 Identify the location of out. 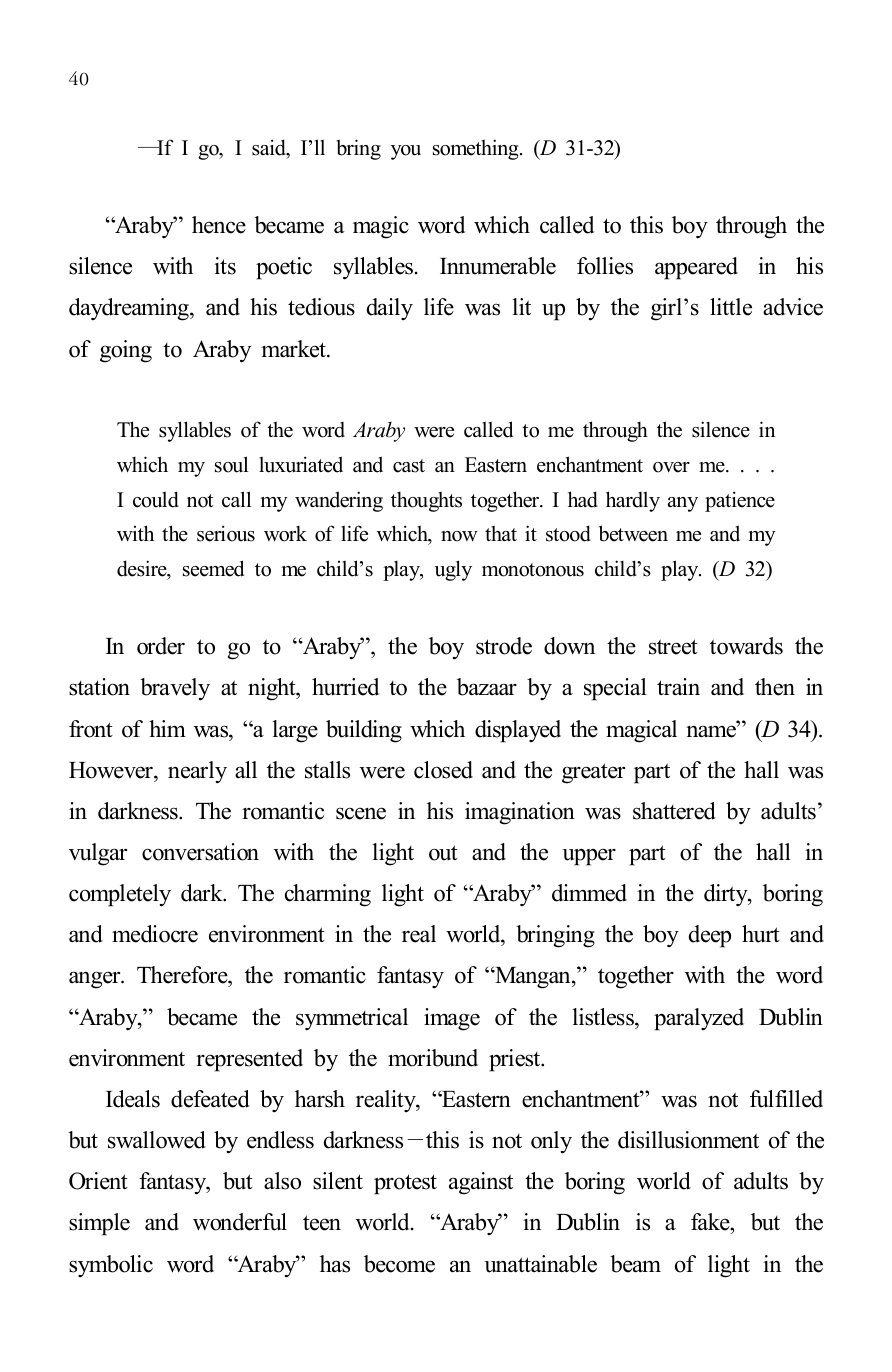
(443, 853).
